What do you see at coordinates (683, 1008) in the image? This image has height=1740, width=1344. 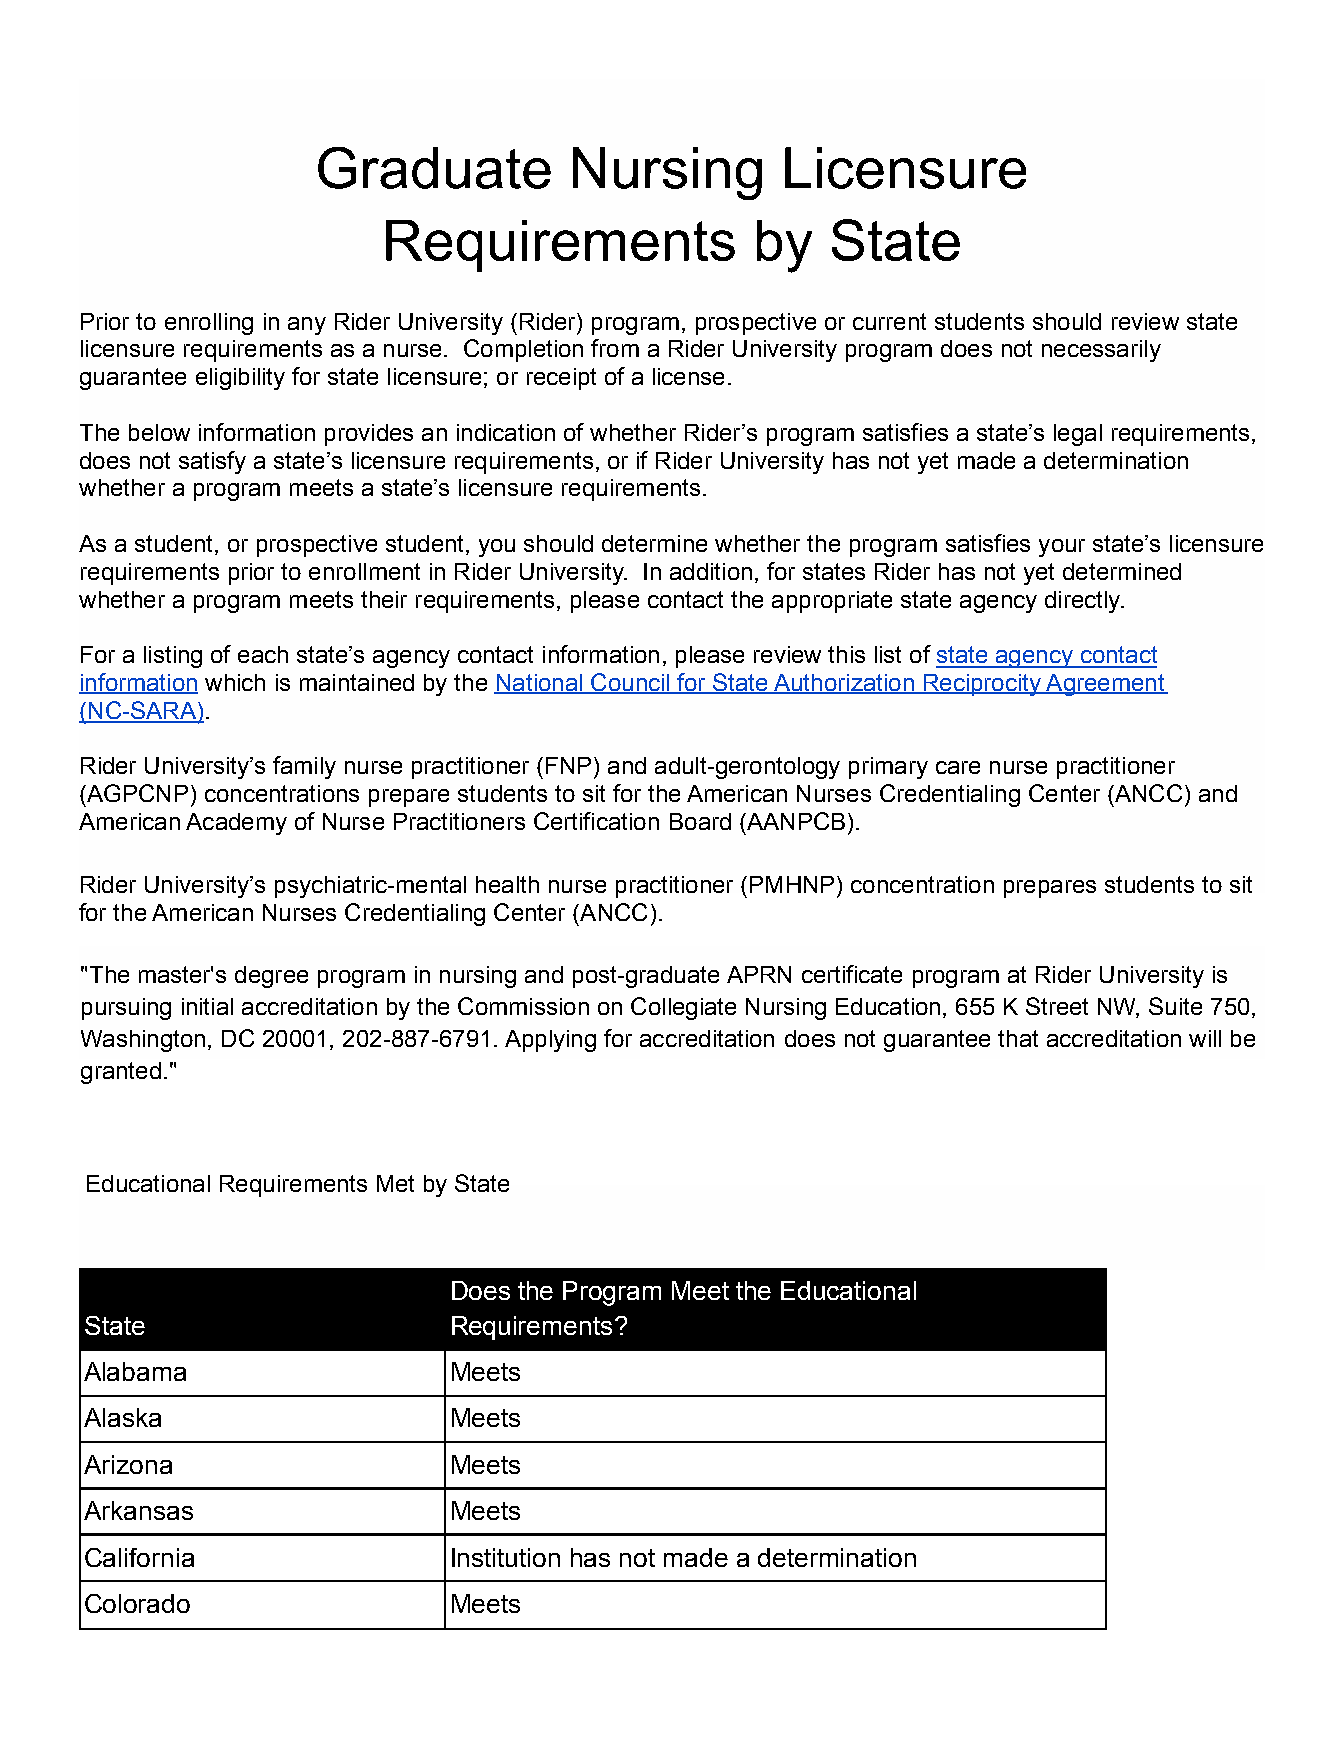 I see `Collegiate` at bounding box center [683, 1008].
